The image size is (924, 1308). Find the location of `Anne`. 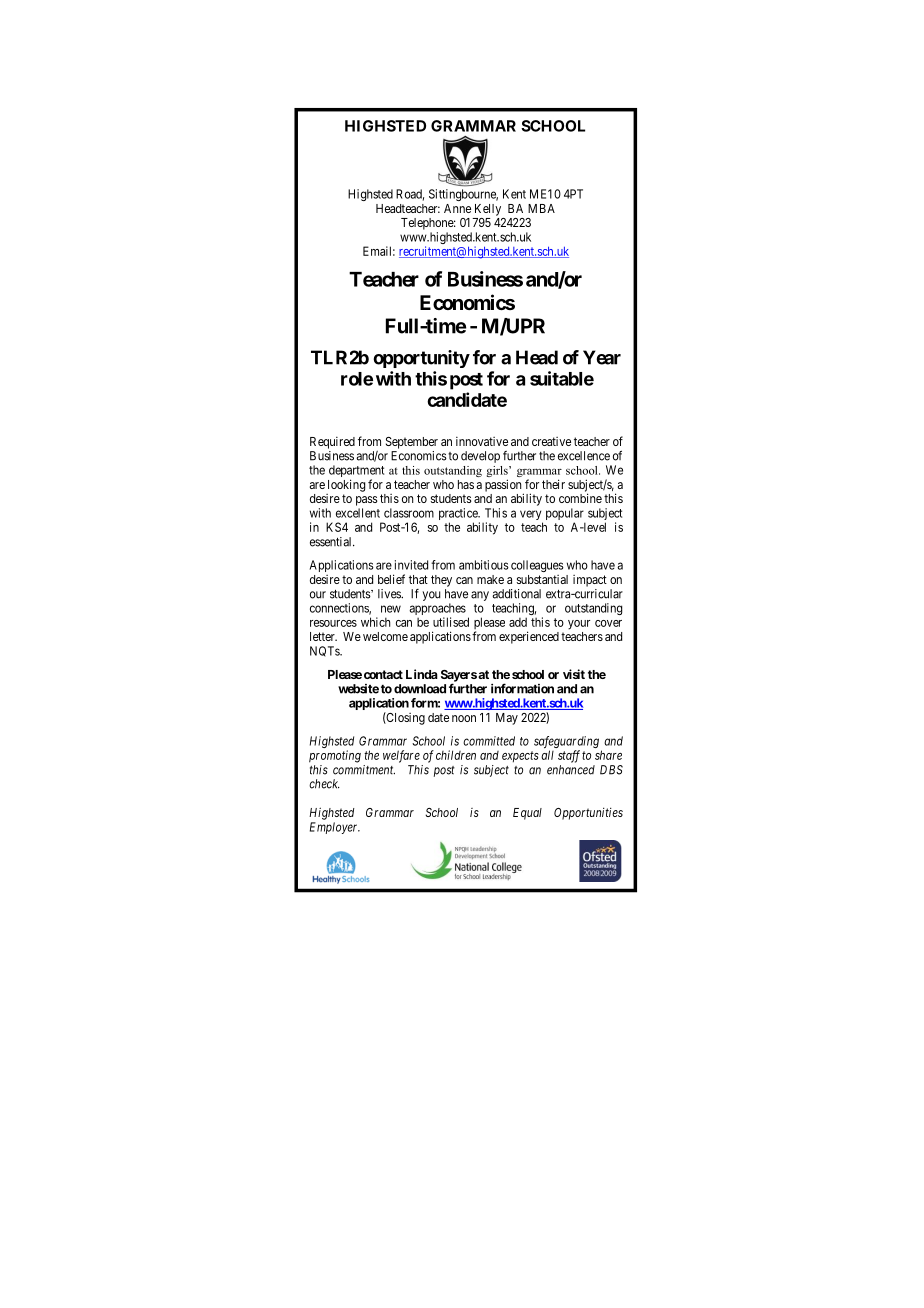

Anne is located at coordinates (457, 208).
